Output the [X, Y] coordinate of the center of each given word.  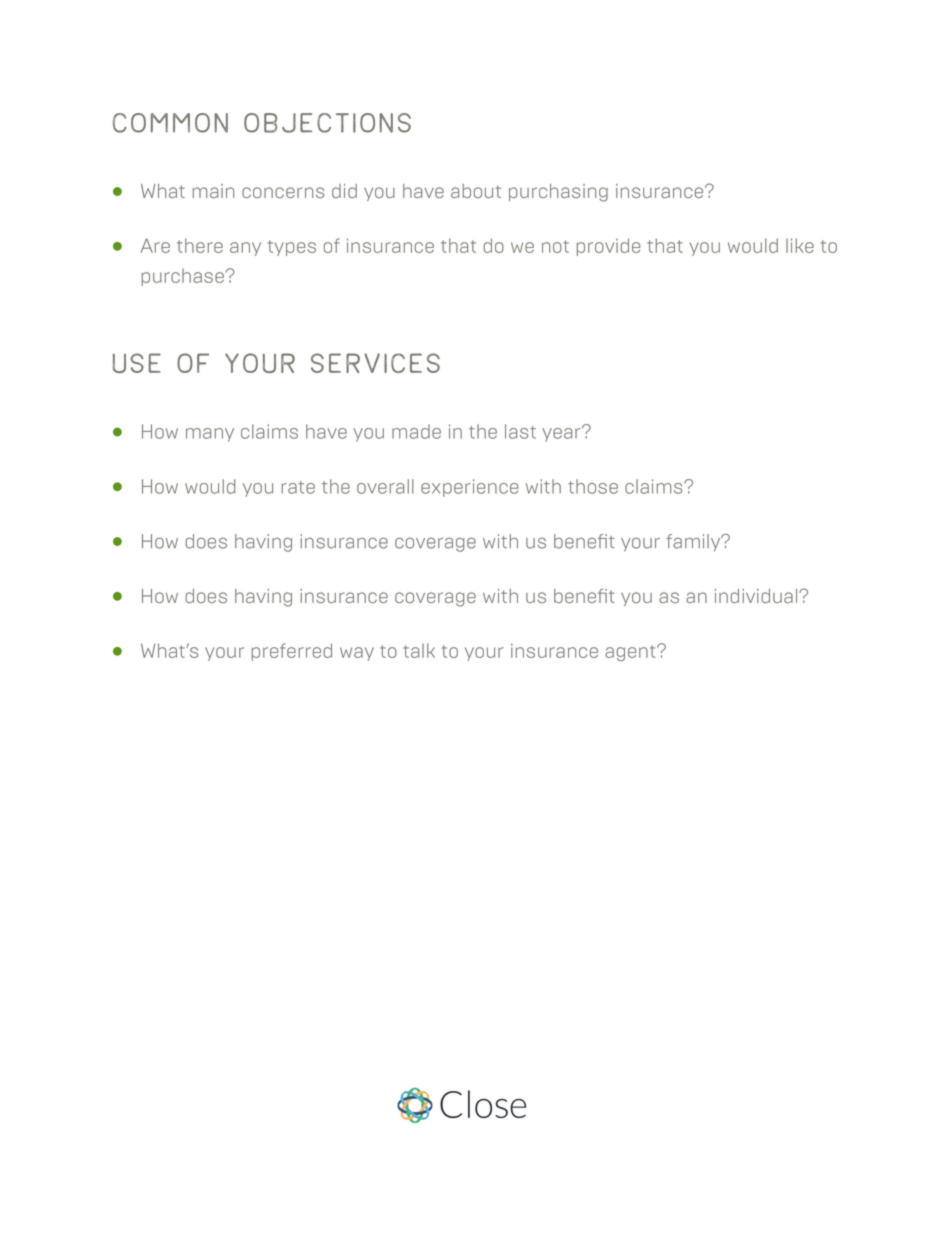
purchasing [558, 193]
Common [170, 123]
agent [631, 653]
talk [419, 650]
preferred [292, 652]
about [476, 191]
